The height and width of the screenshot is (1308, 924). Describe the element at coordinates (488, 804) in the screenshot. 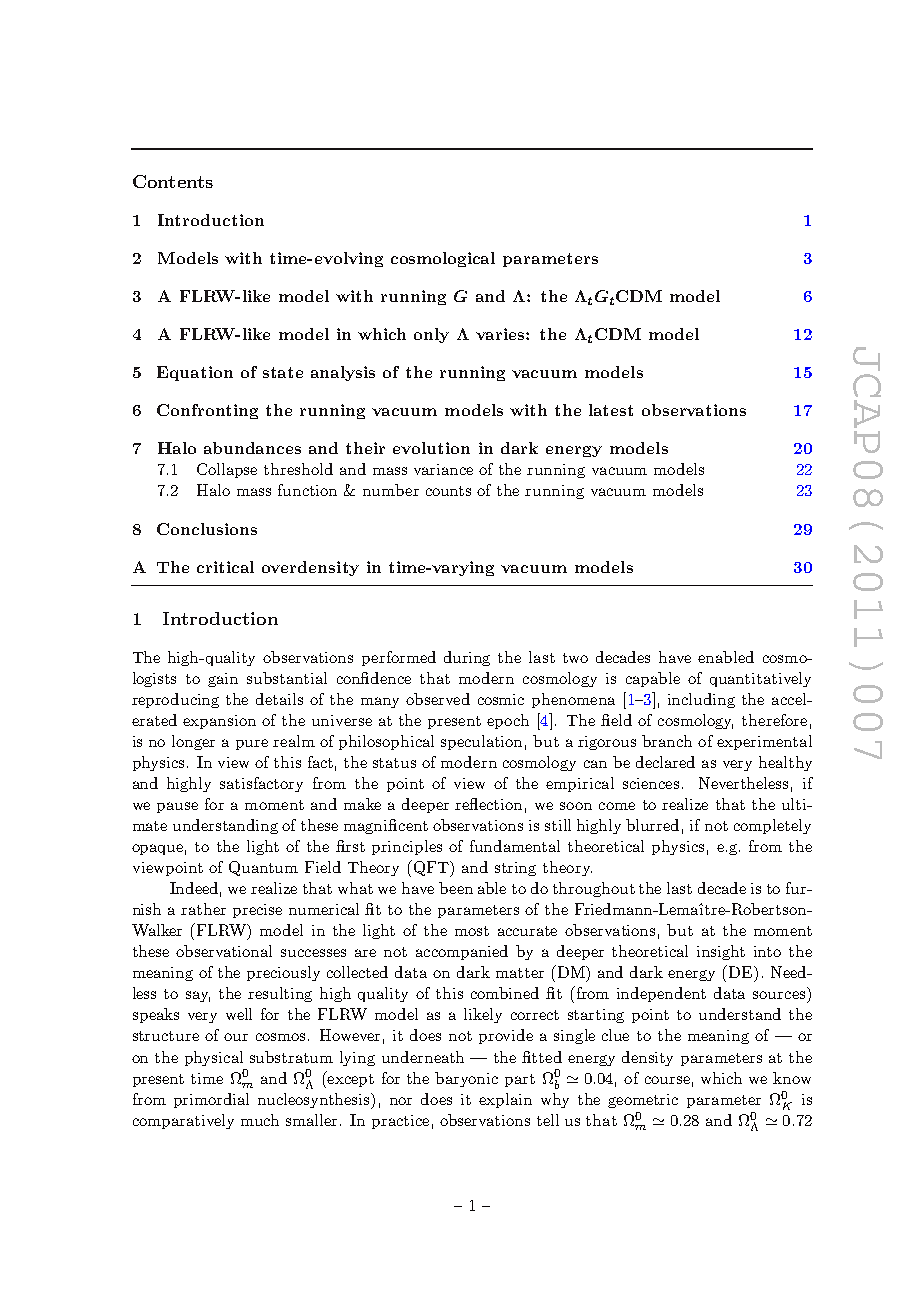

I see `reflection` at that location.
